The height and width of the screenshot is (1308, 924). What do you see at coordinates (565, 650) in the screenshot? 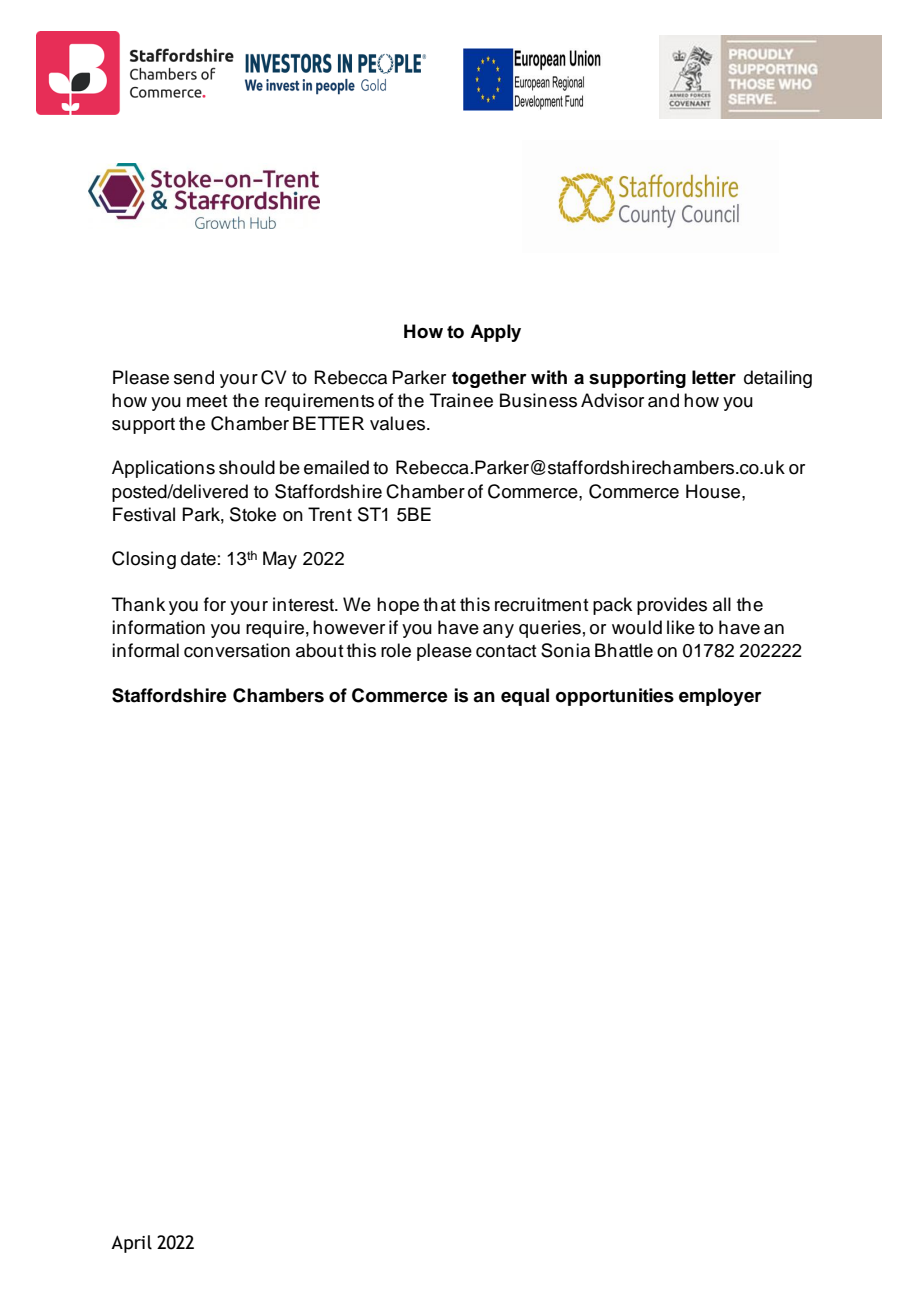
I see `Sonia` at bounding box center [565, 650].
